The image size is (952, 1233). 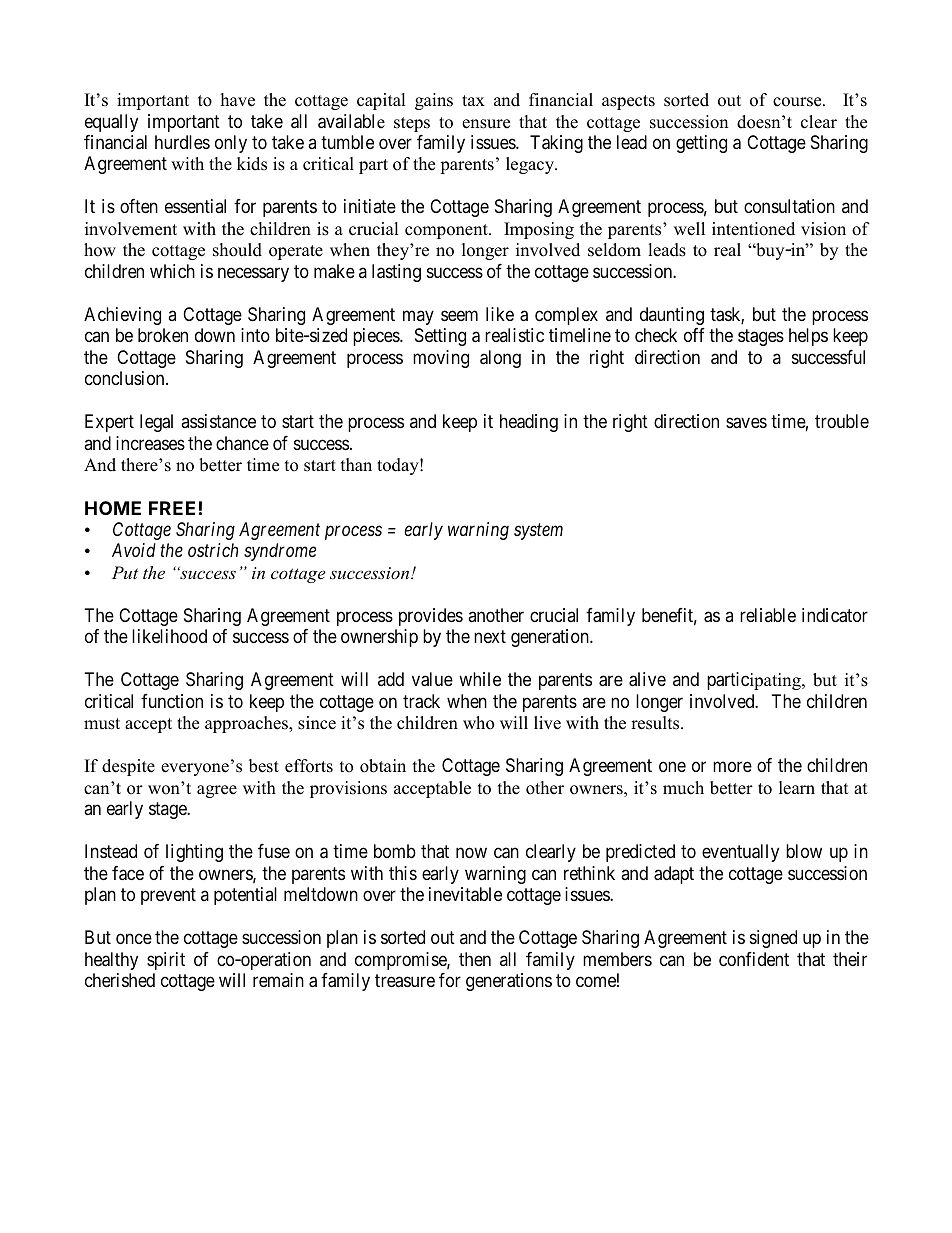 What do you see at coordinates (768, 615) in the document?
I see `reliable` at bounding box center [768, 615].
